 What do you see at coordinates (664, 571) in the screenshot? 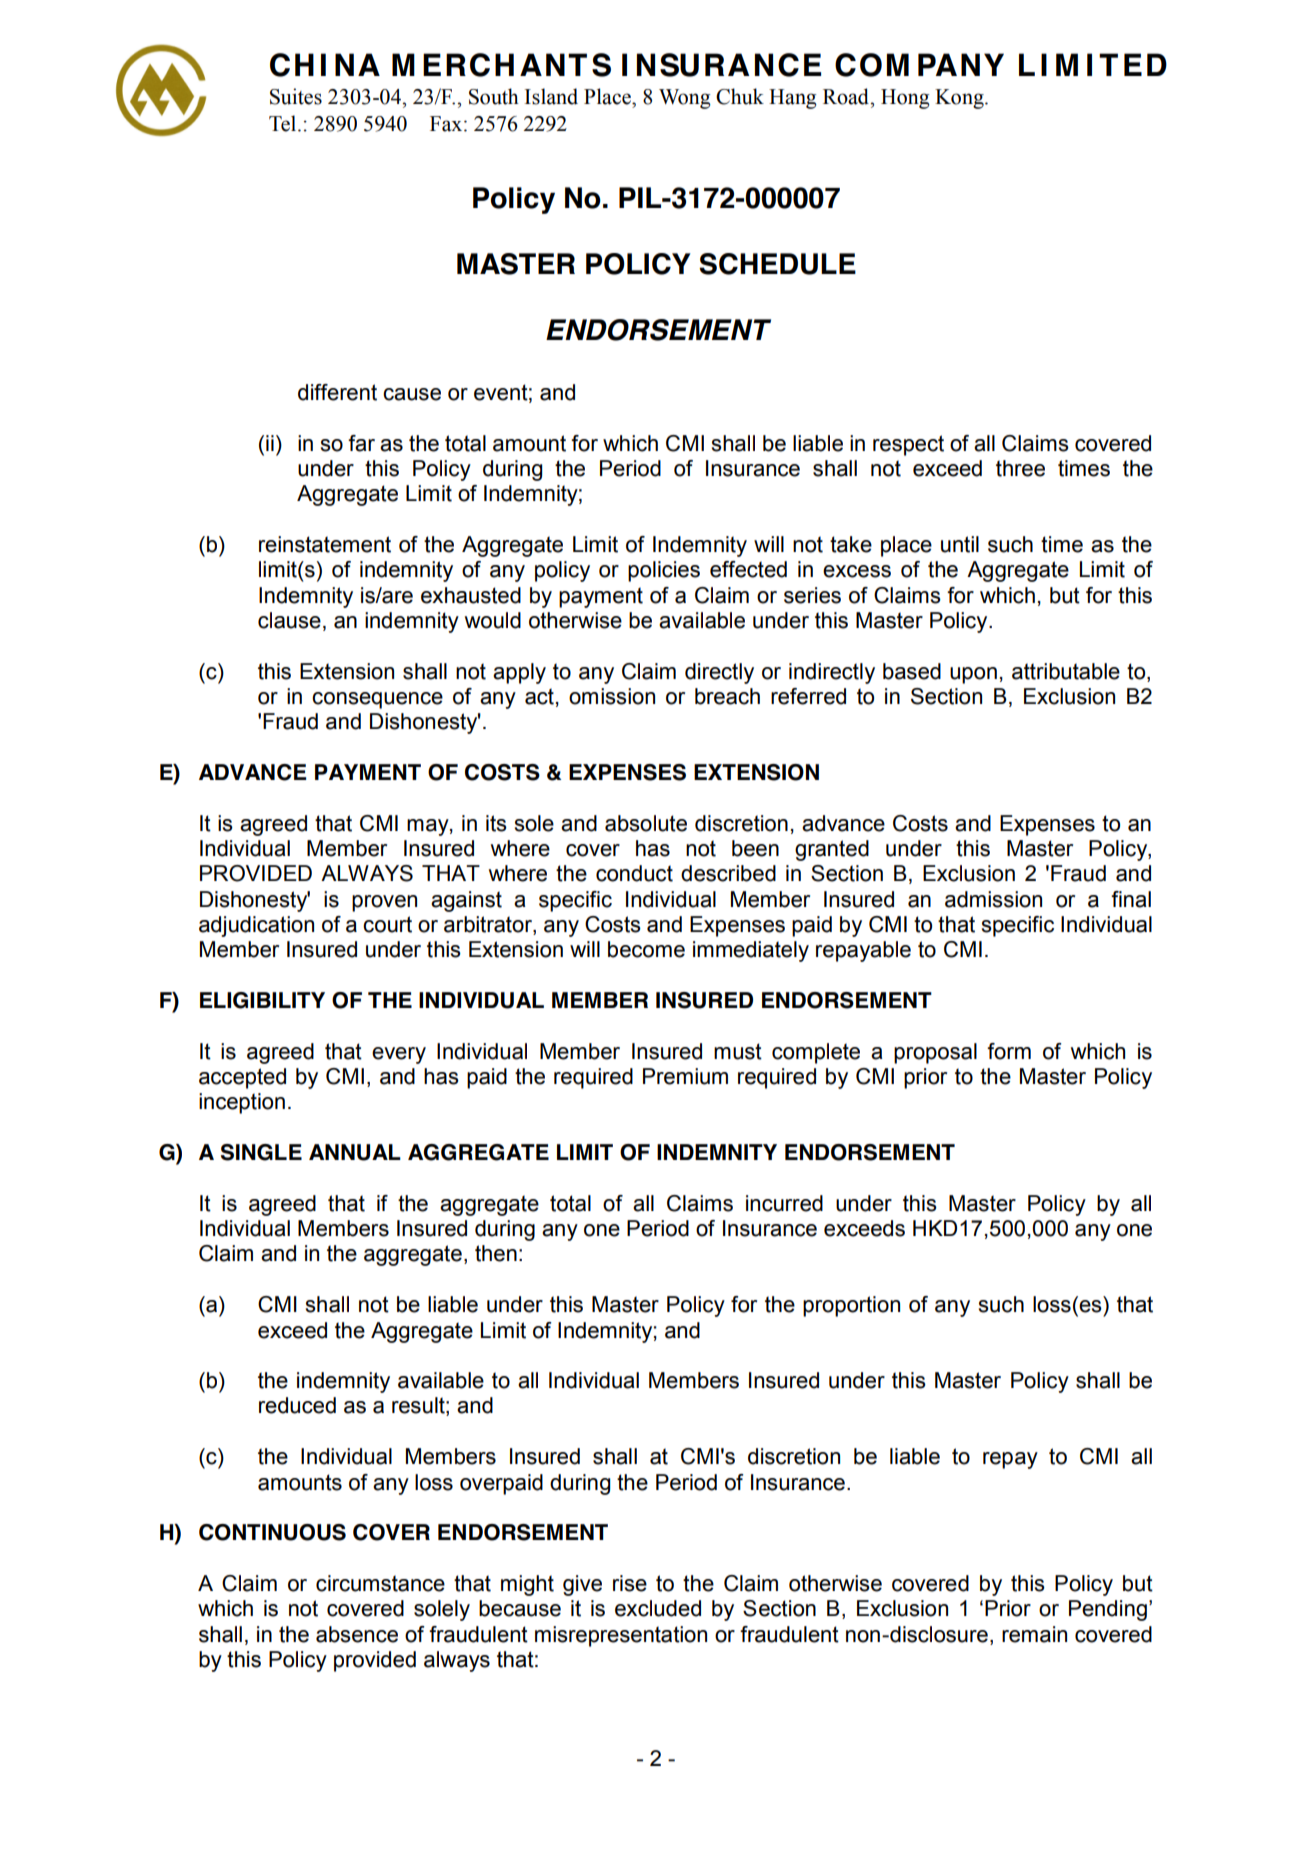
I see `policies` at bounding box center [664, 571].
